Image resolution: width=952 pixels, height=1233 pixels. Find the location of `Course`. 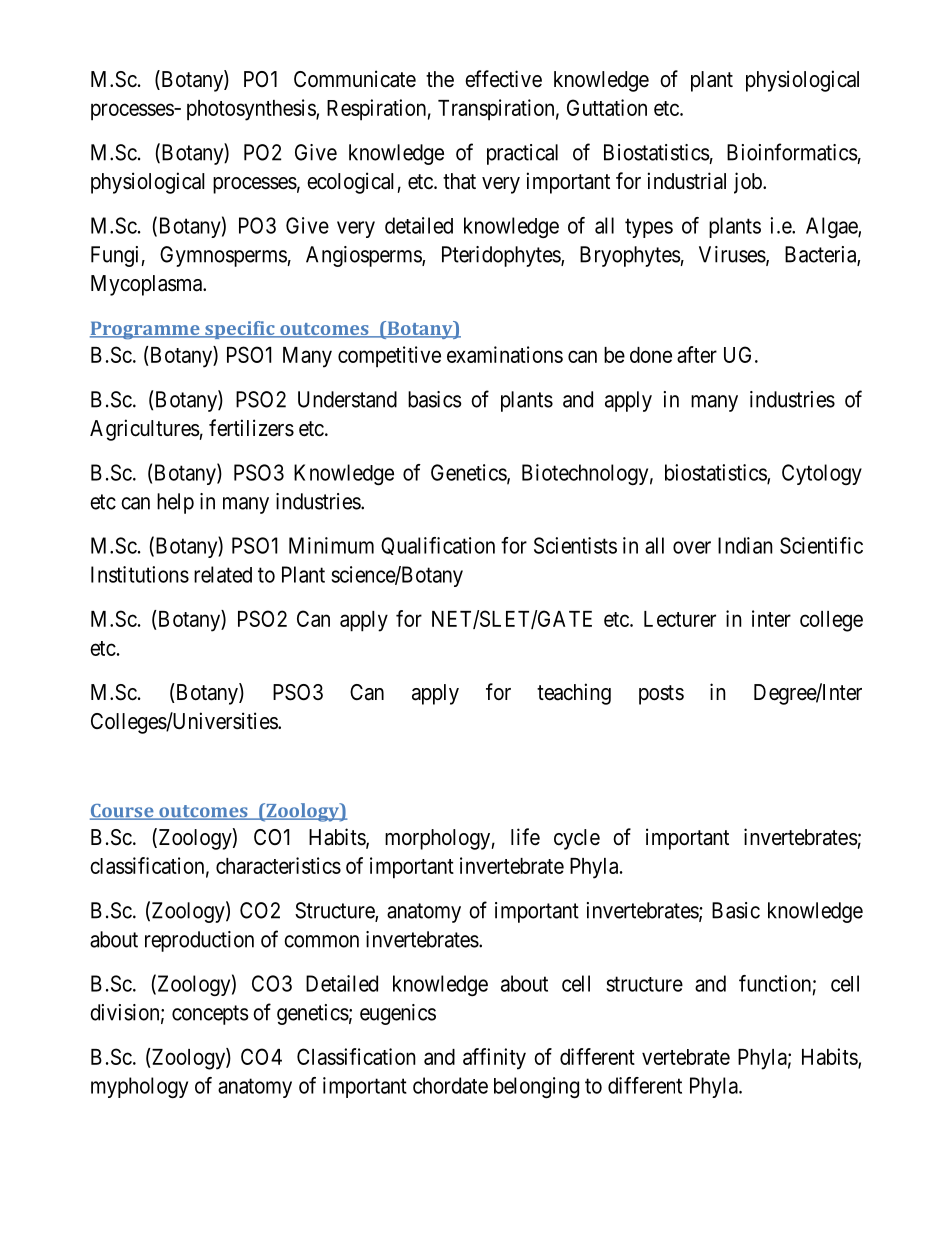

Course is located at coordinates (123, 812).
